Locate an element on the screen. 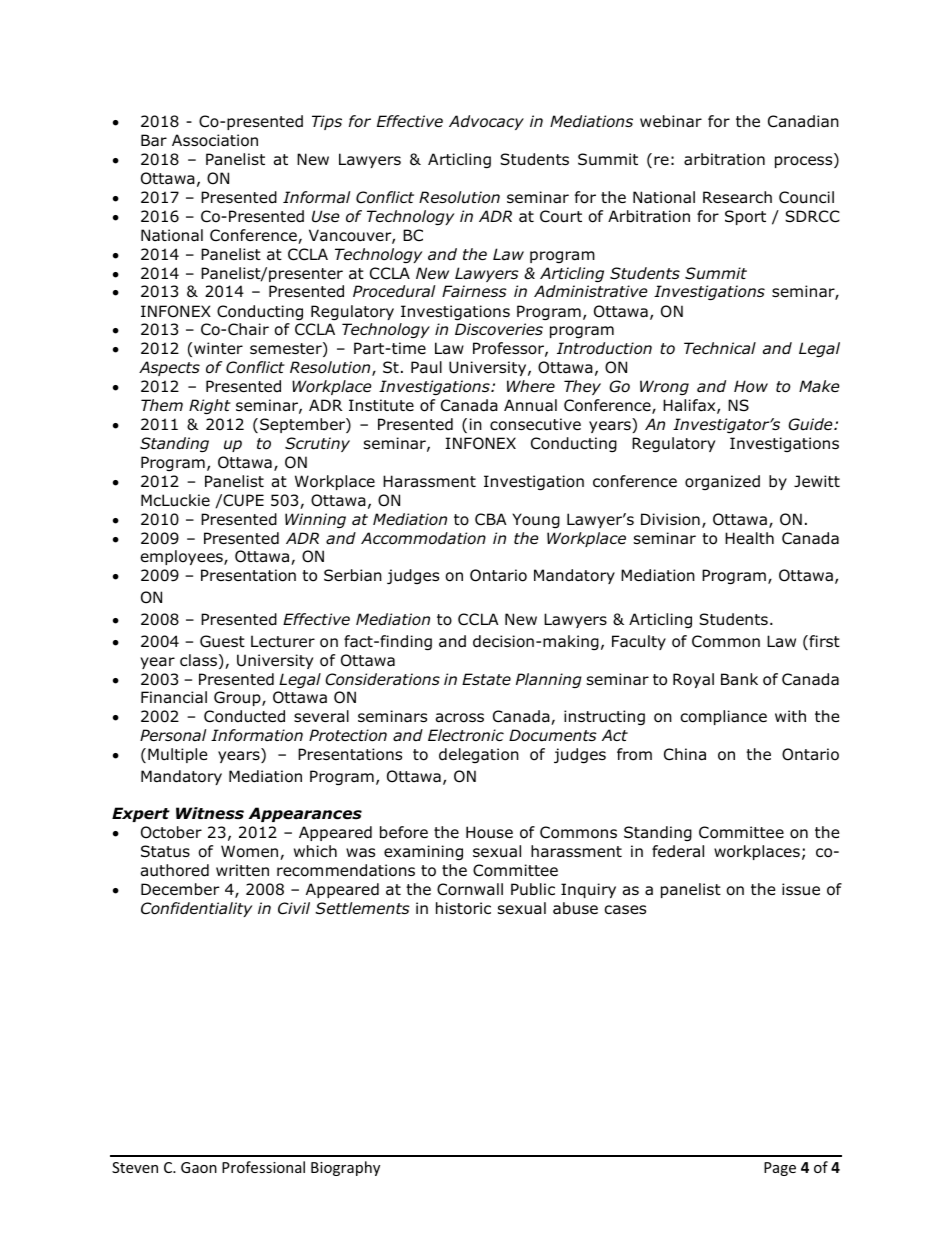 Image resolution: width=952 pixels, height=1233 pixels. Association is located at coordinates (215, 140).
